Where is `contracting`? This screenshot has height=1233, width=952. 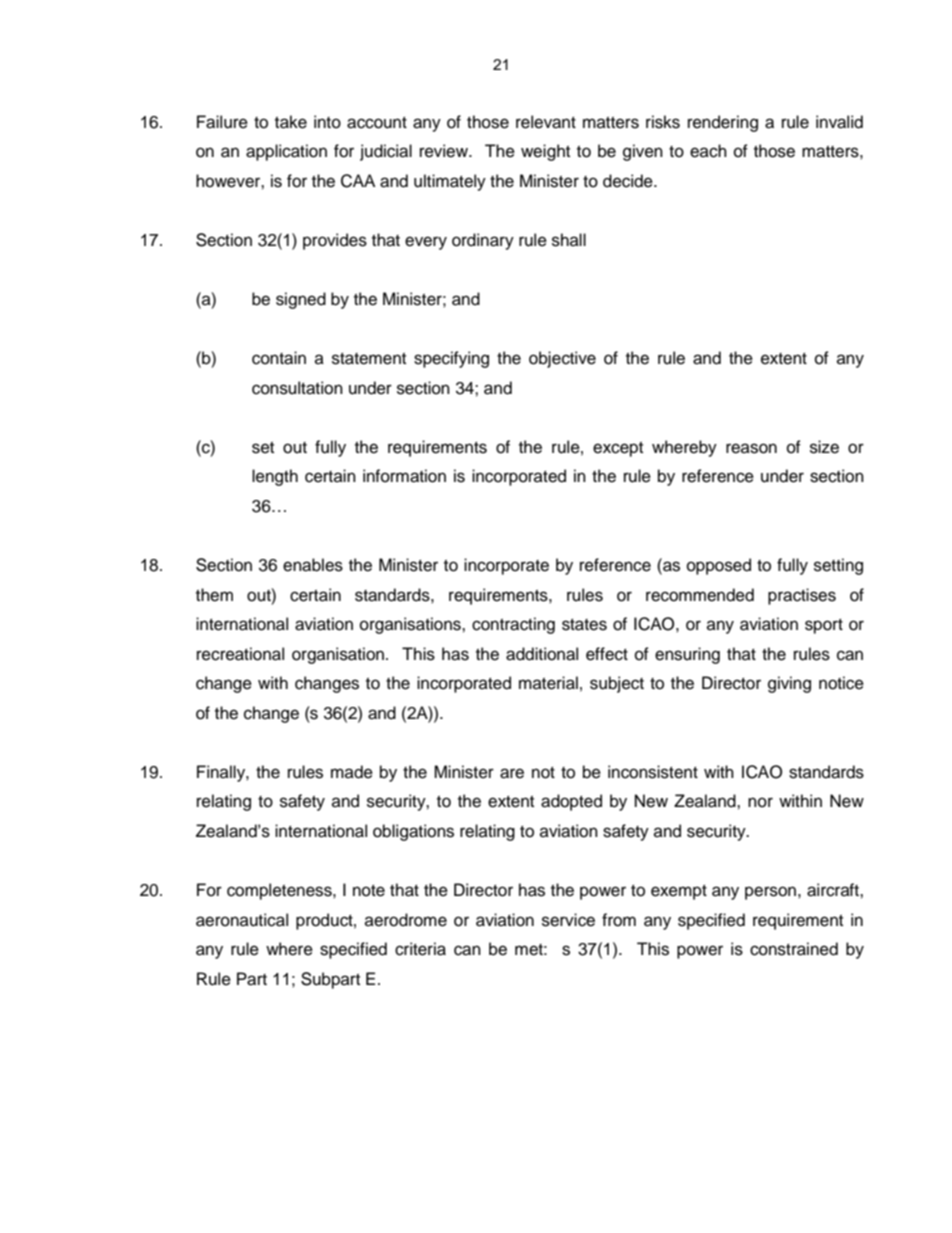
contracting is located at coordinates (513, 625).
